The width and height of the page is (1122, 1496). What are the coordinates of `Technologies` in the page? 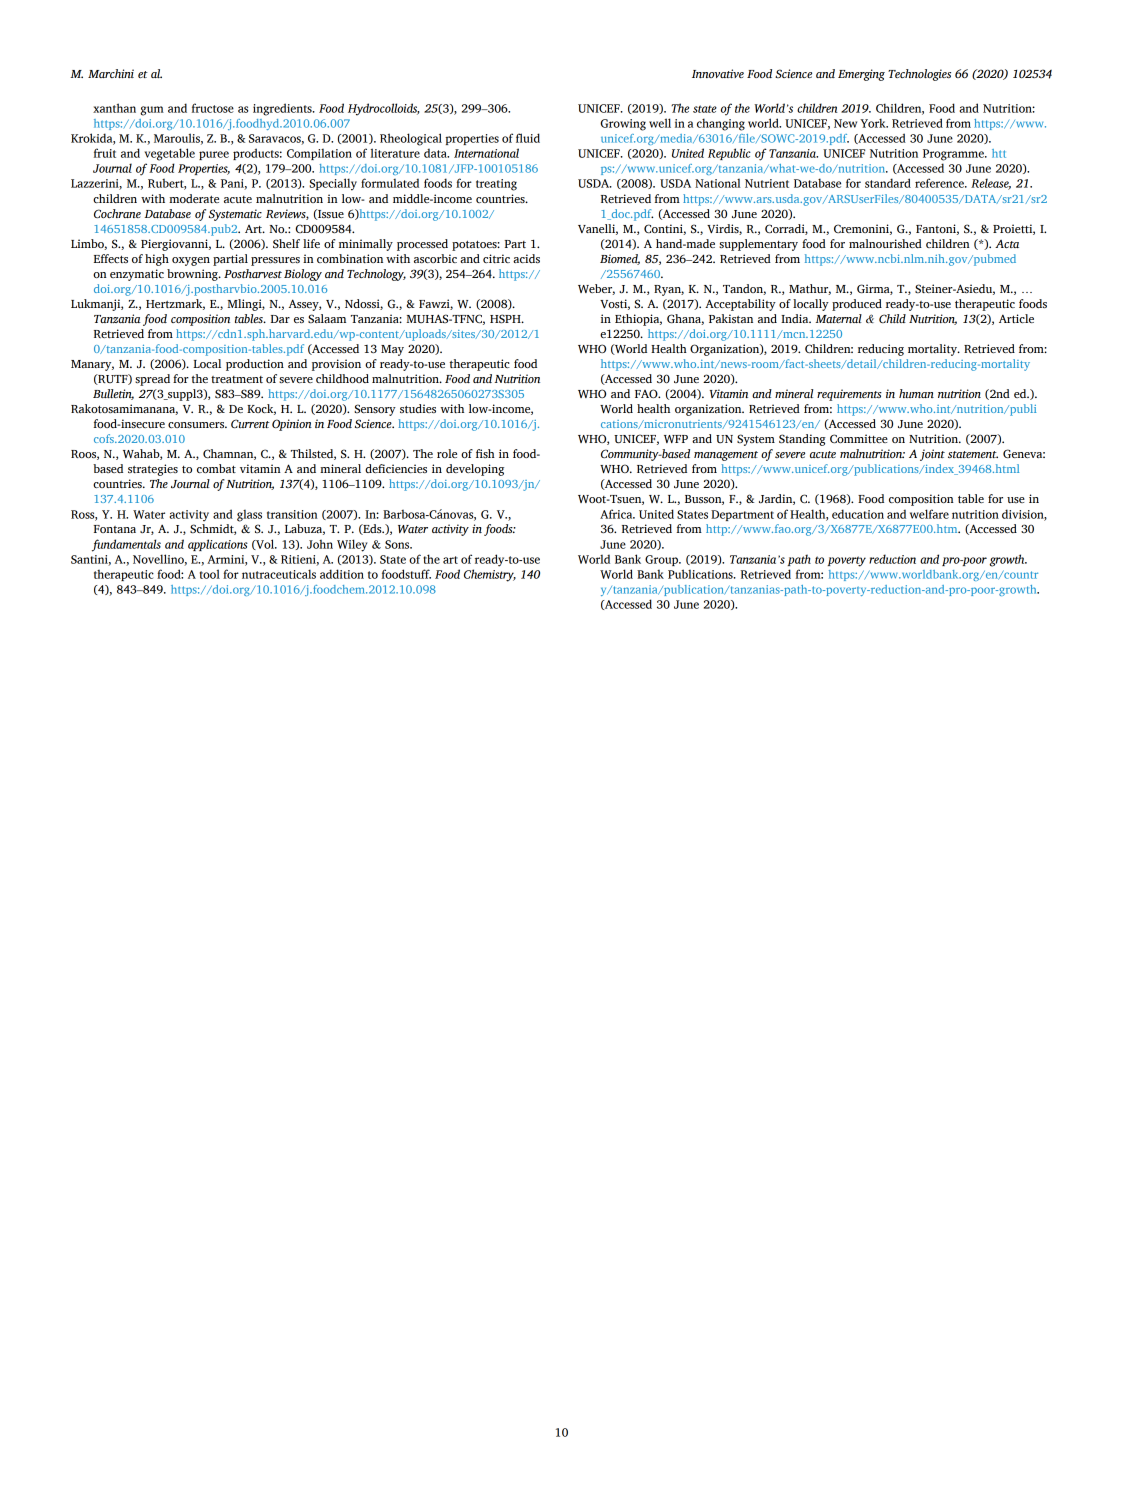 It's located at (919, 75).
